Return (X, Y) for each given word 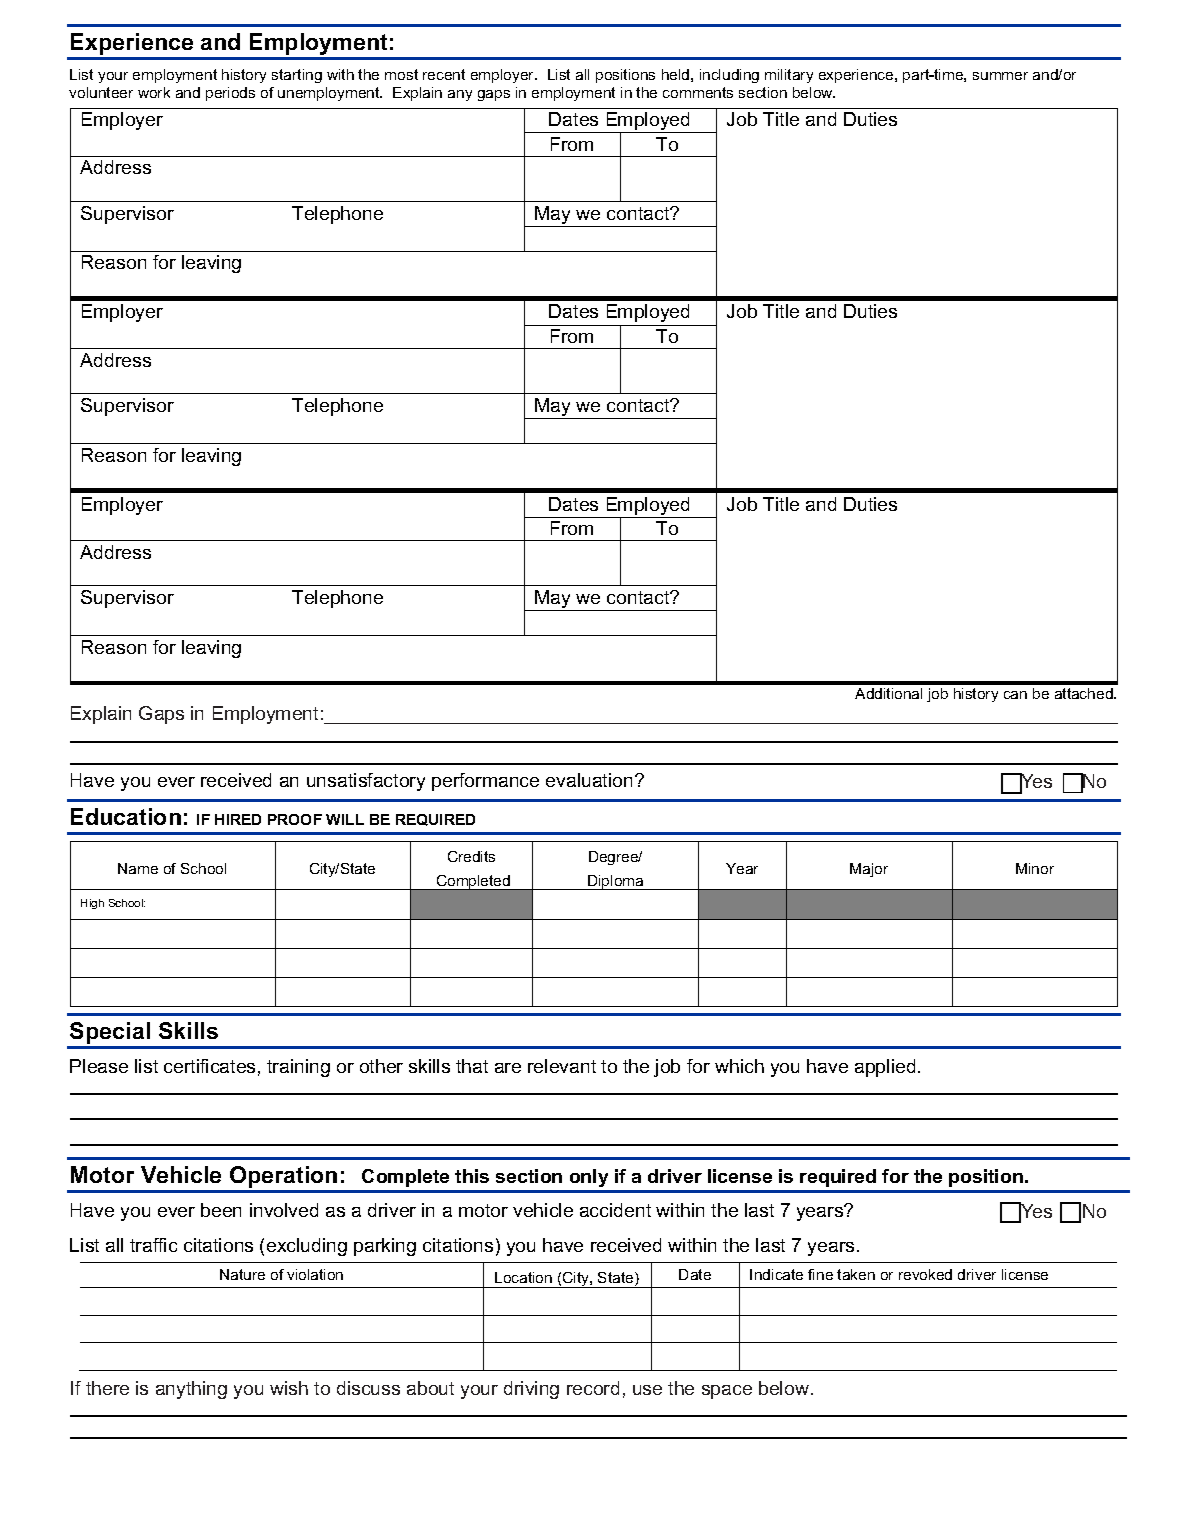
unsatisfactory (366, 782)
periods (230, 94)
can (1015, 695)
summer (1000, 76)
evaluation (589, 780)
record (593, 1388)
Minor (1035, 868)
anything (191, 1390)
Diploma (616, 882)
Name (138, 868)
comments (698, 92)
